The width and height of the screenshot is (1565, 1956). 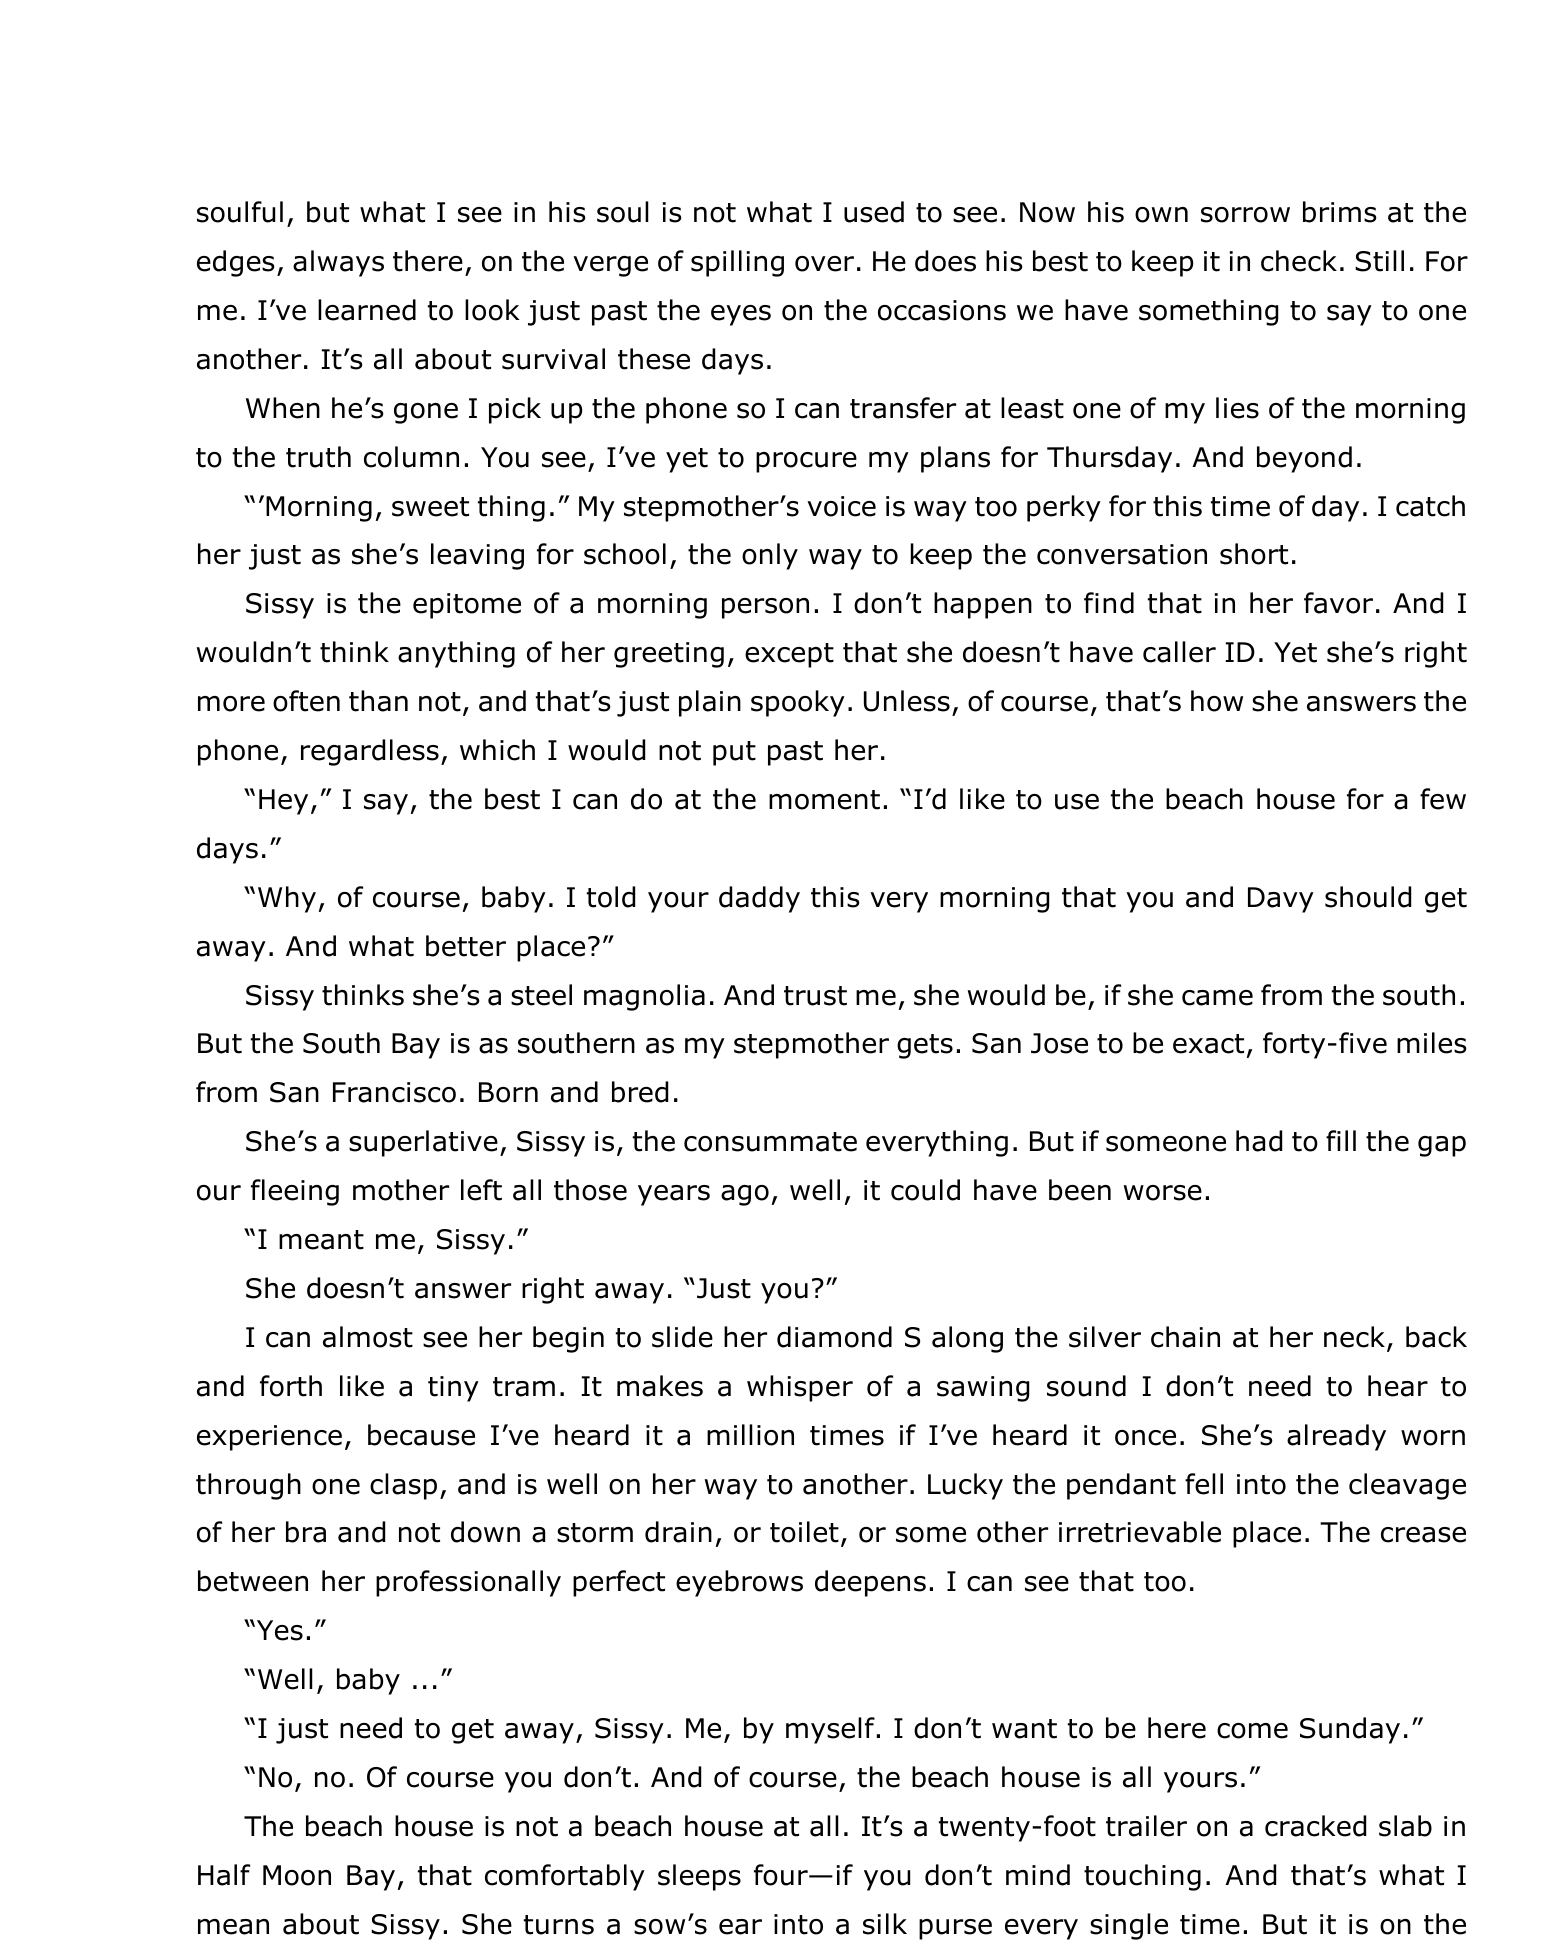 What do you see at coordinates (338, 263) in the screenshot?
I see `always` at bounding box center [338, 263].
